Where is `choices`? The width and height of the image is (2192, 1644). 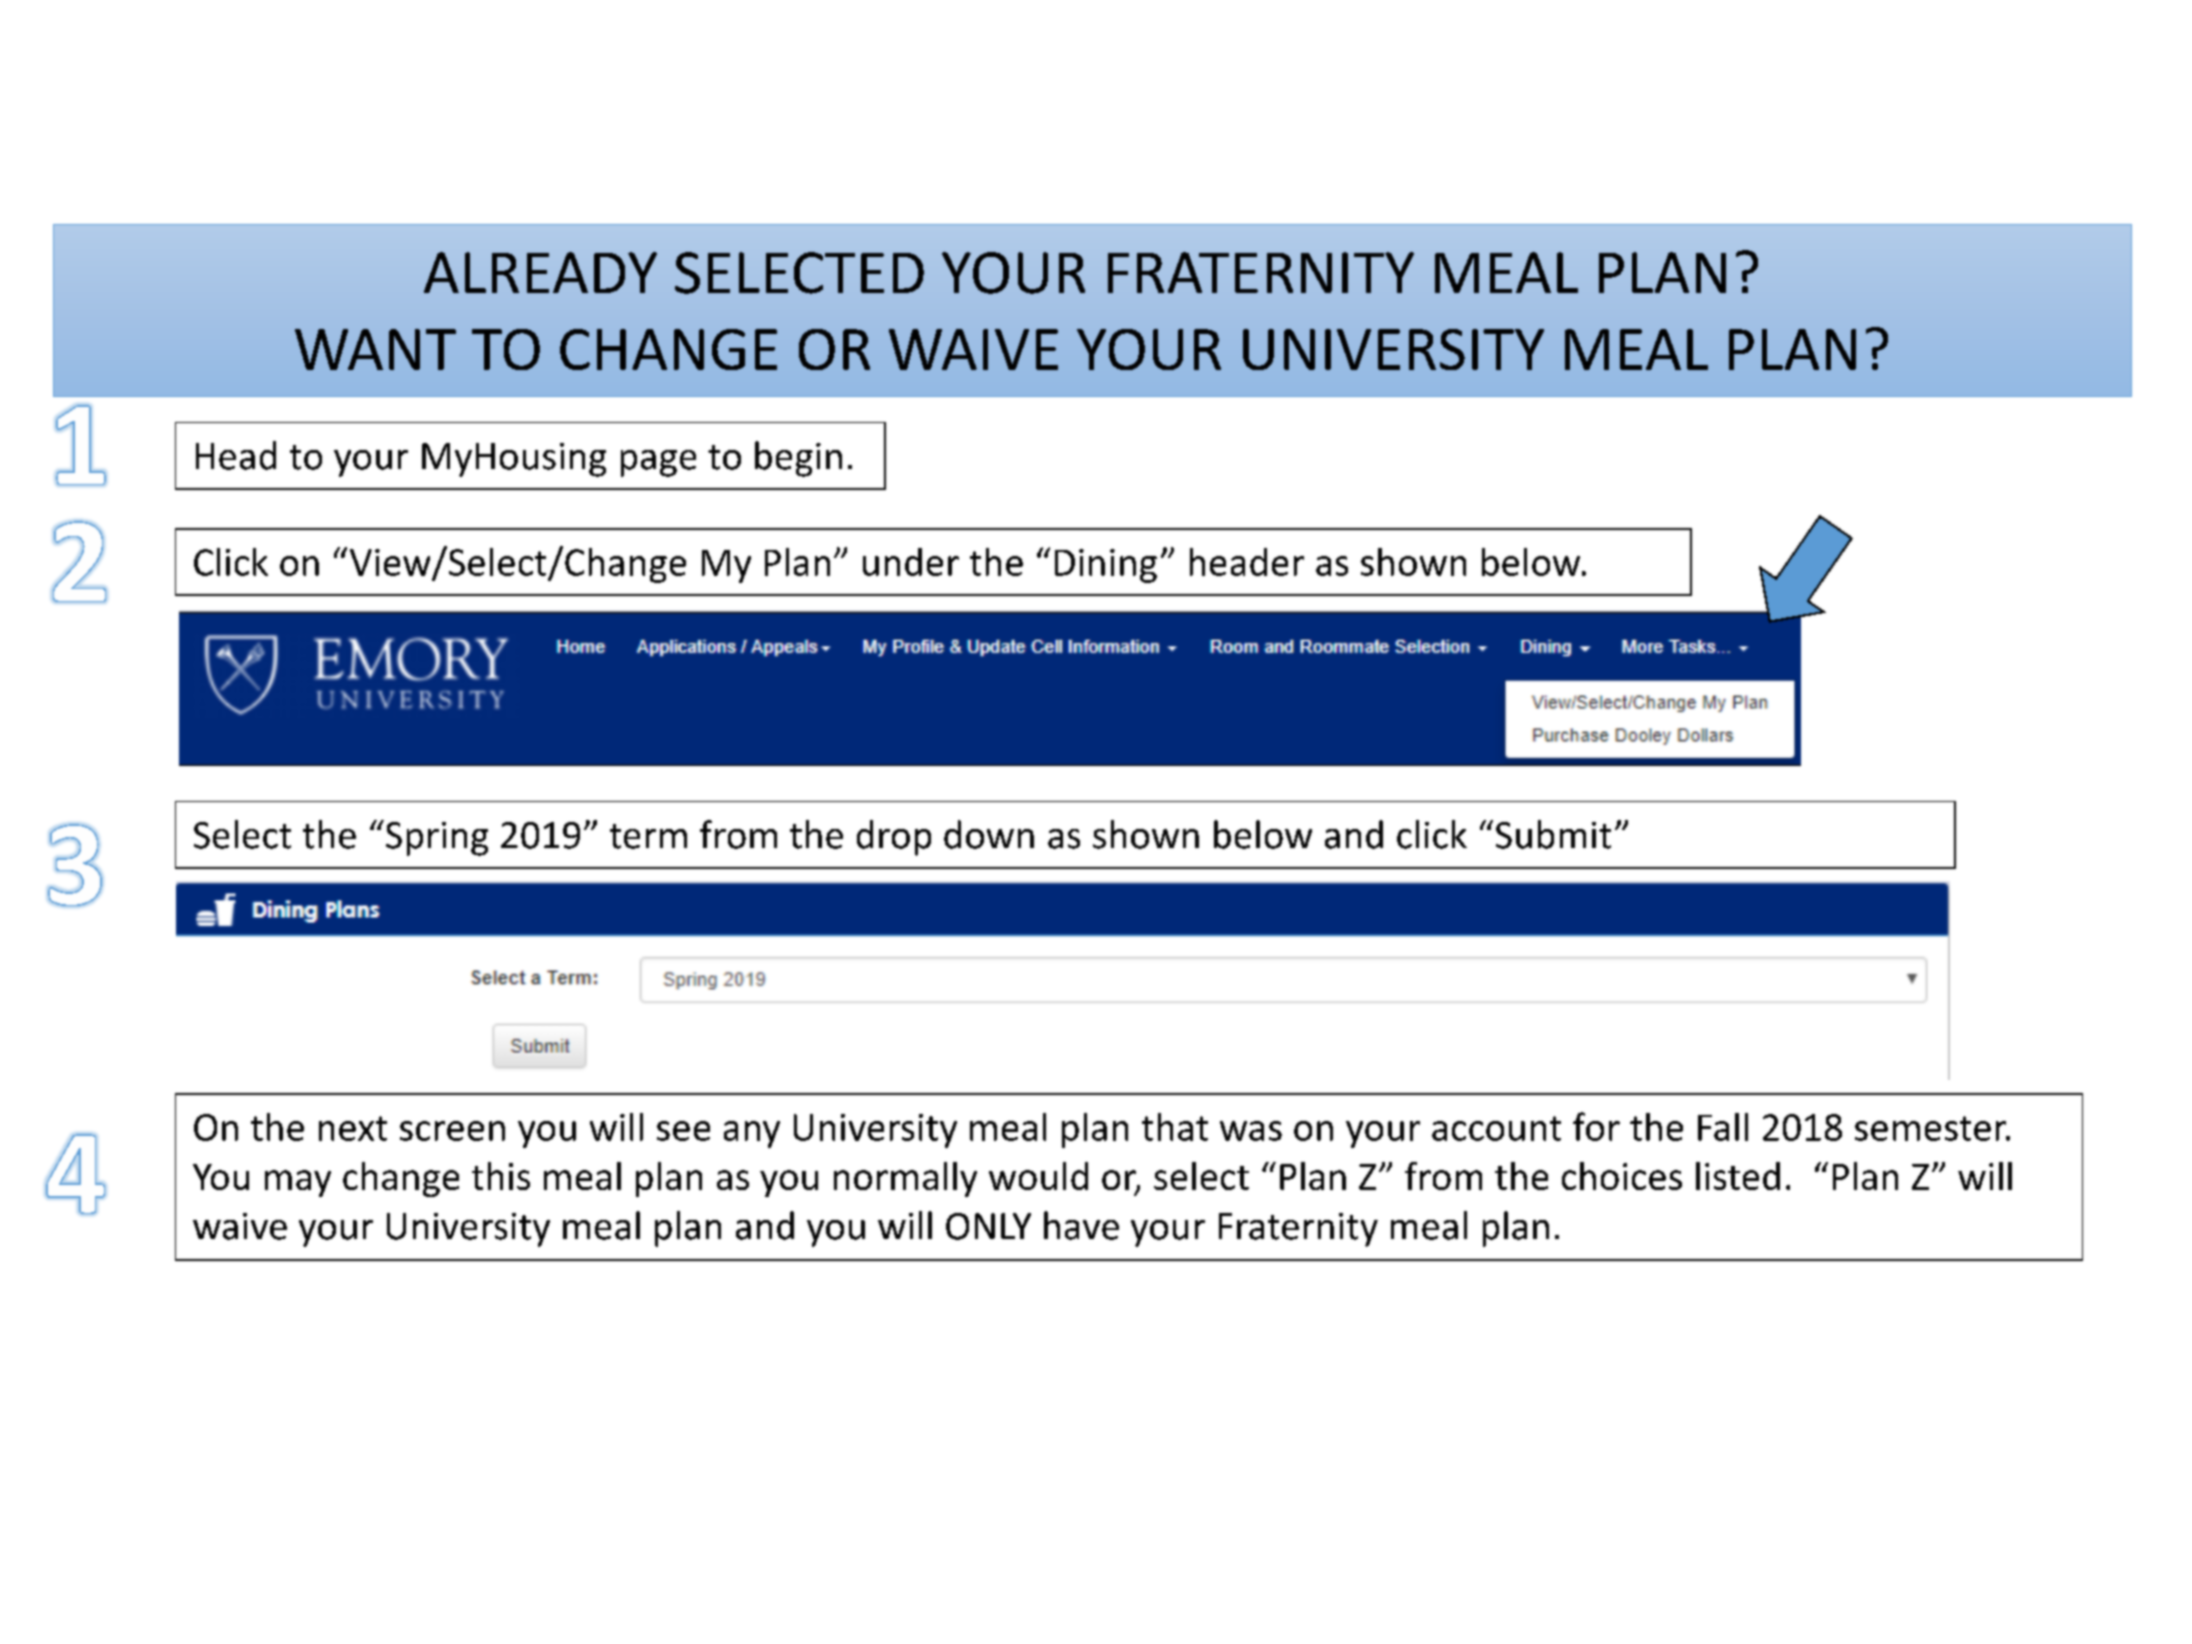
choices is located at coordinates (1622, 1176).
